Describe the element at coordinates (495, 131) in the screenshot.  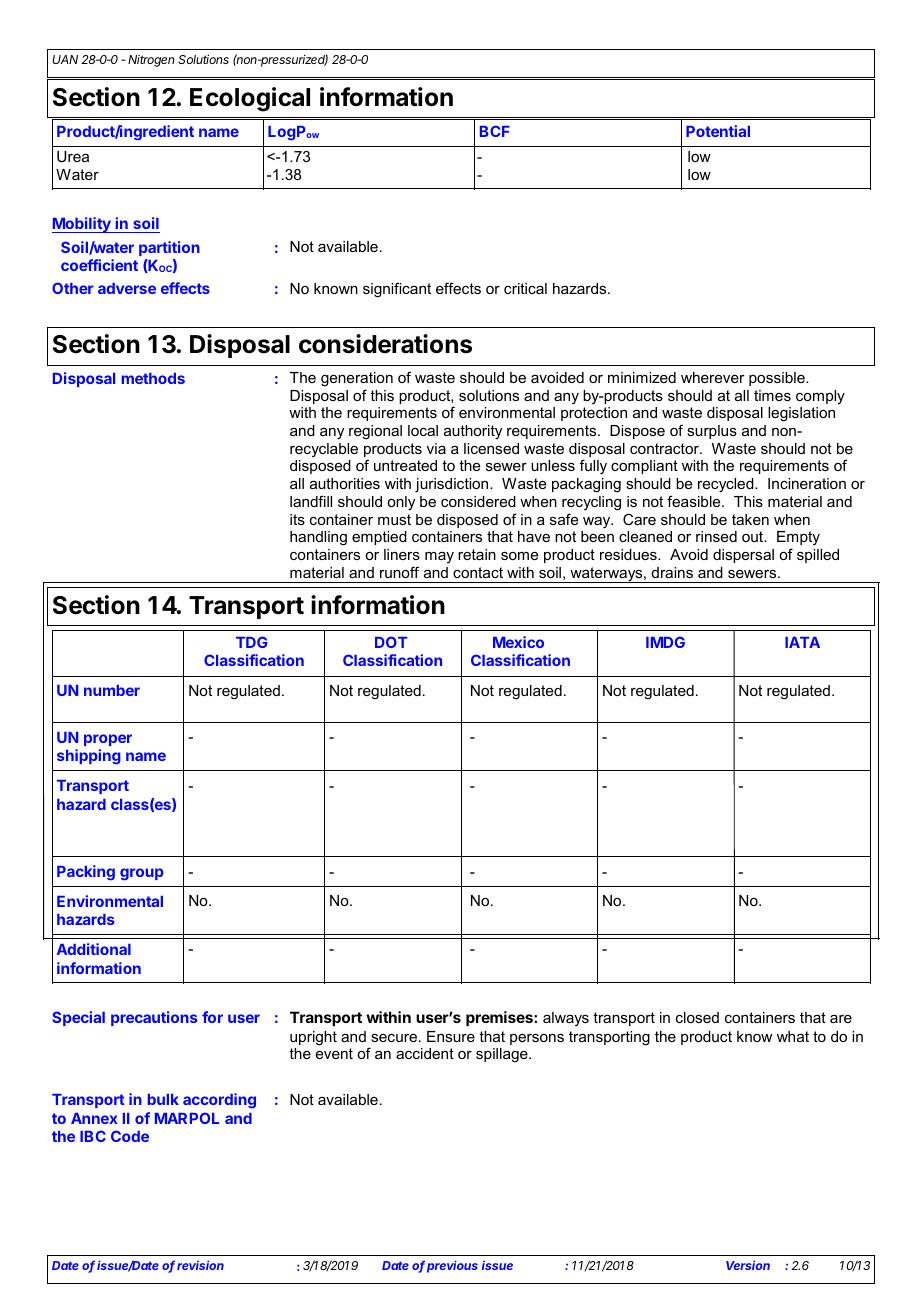
I see `BCF` at that location.
